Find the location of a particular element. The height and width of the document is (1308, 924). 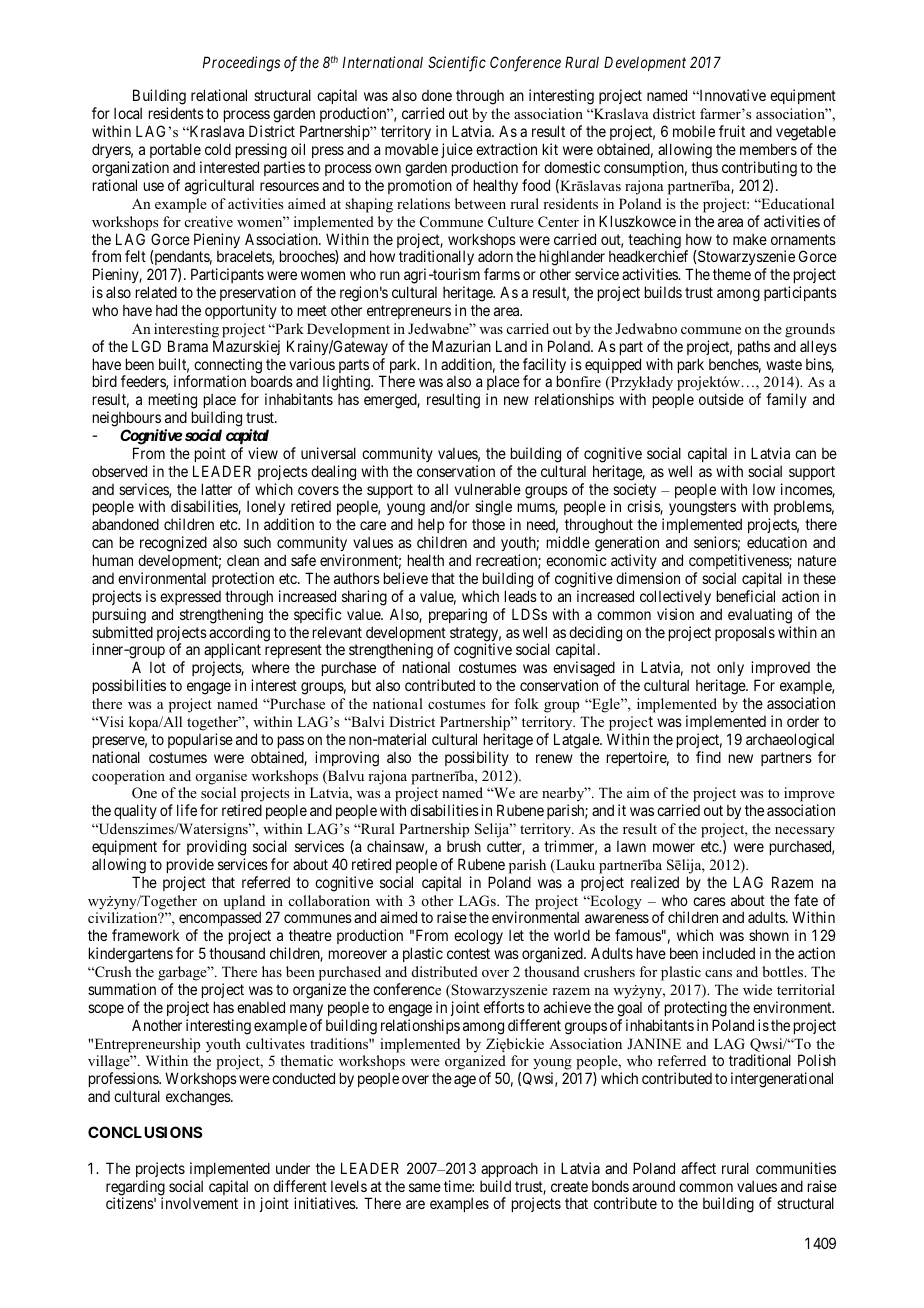

Brama is located at coordinates (188, 346).
